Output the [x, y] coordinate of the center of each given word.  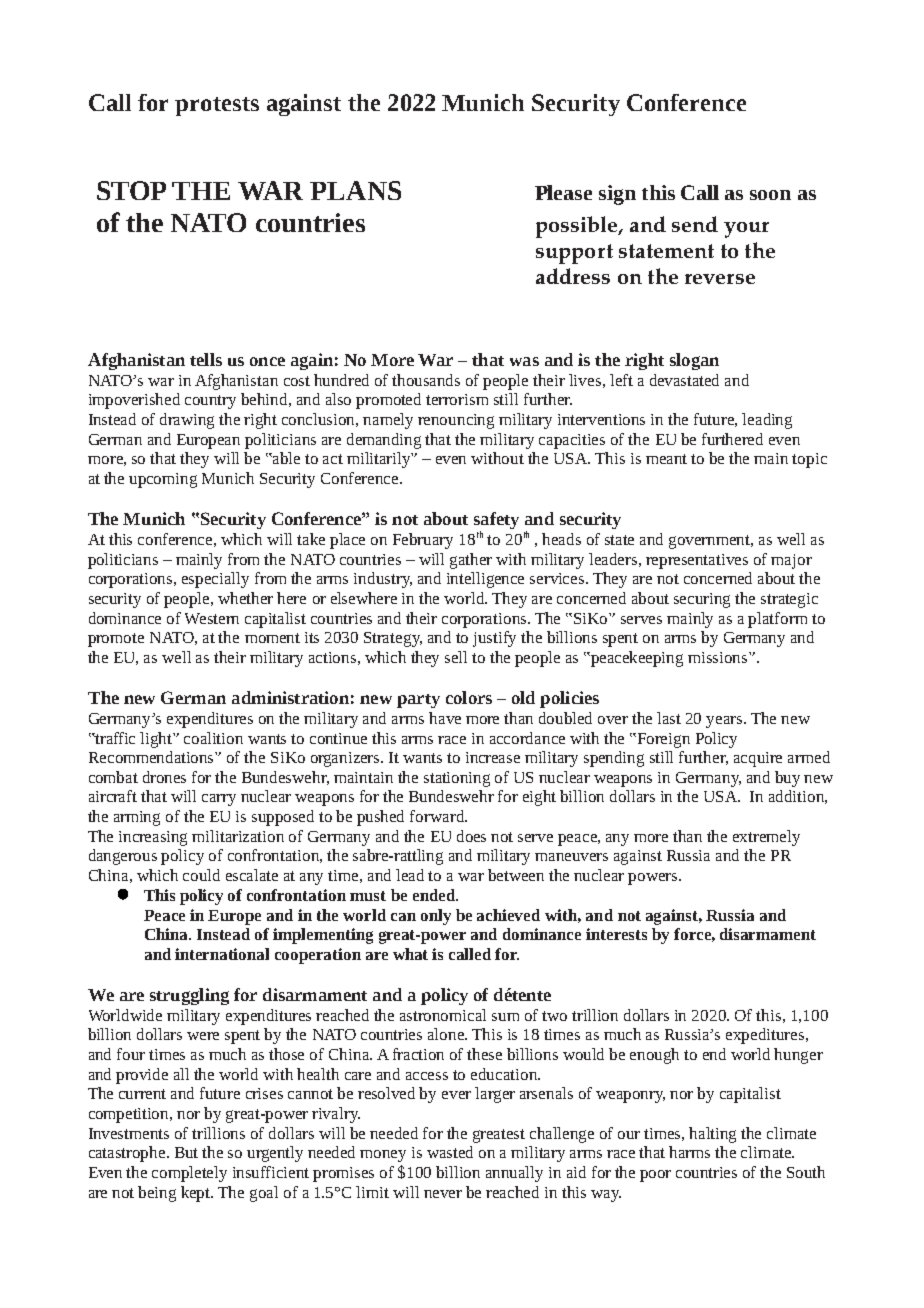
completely [189, 1174]
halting [712, 1135]
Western [212, 618]
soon [770, 195]
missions [719, 657]
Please [563, 192]
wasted [450, 1152]
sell [456, 657]
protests [217, 106]
